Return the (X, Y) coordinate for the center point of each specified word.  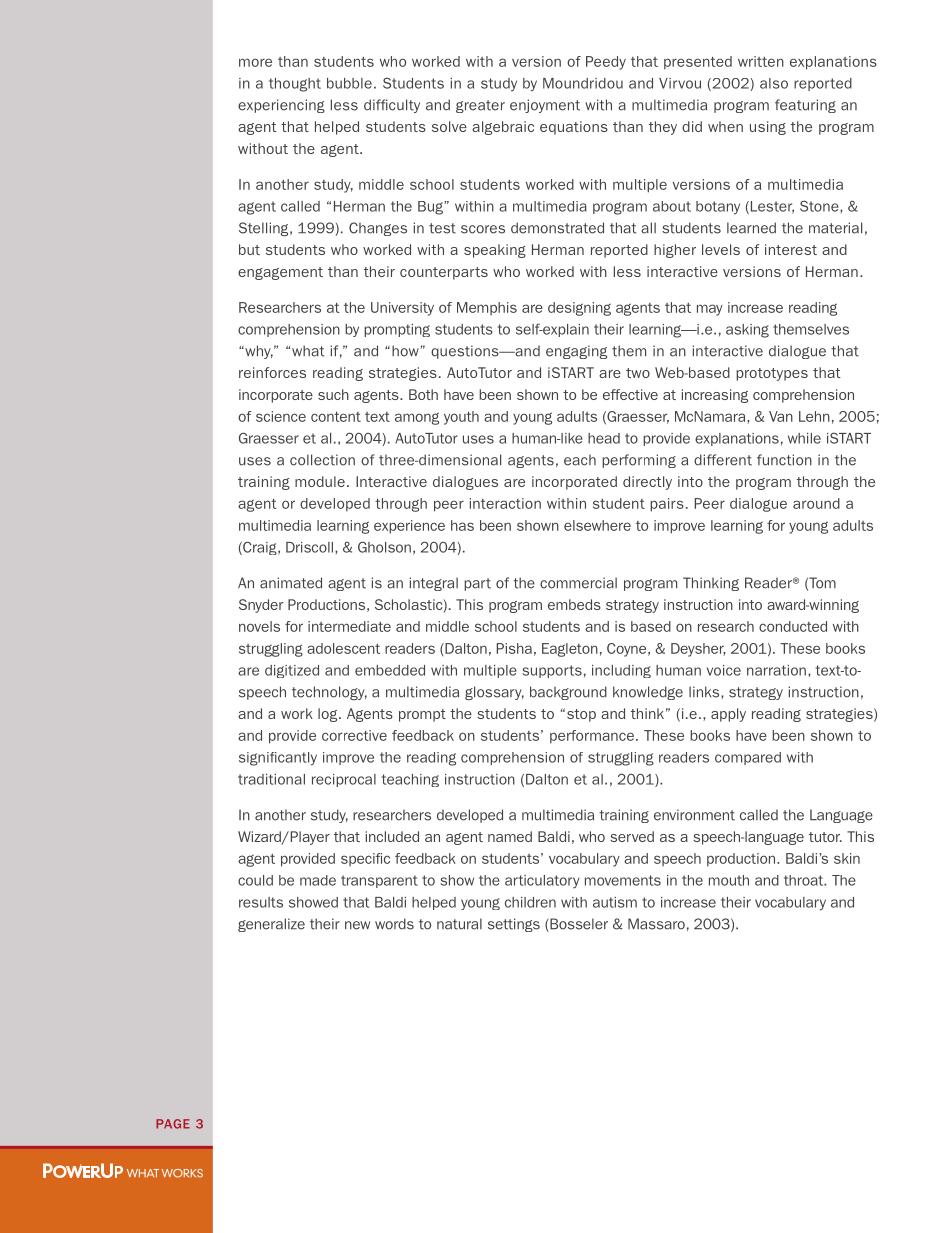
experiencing (281, 106)
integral (433, 584)
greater (480, 106)
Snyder (261, 606)
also (774, 83)
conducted (793, 626)
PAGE (173, 1124)
